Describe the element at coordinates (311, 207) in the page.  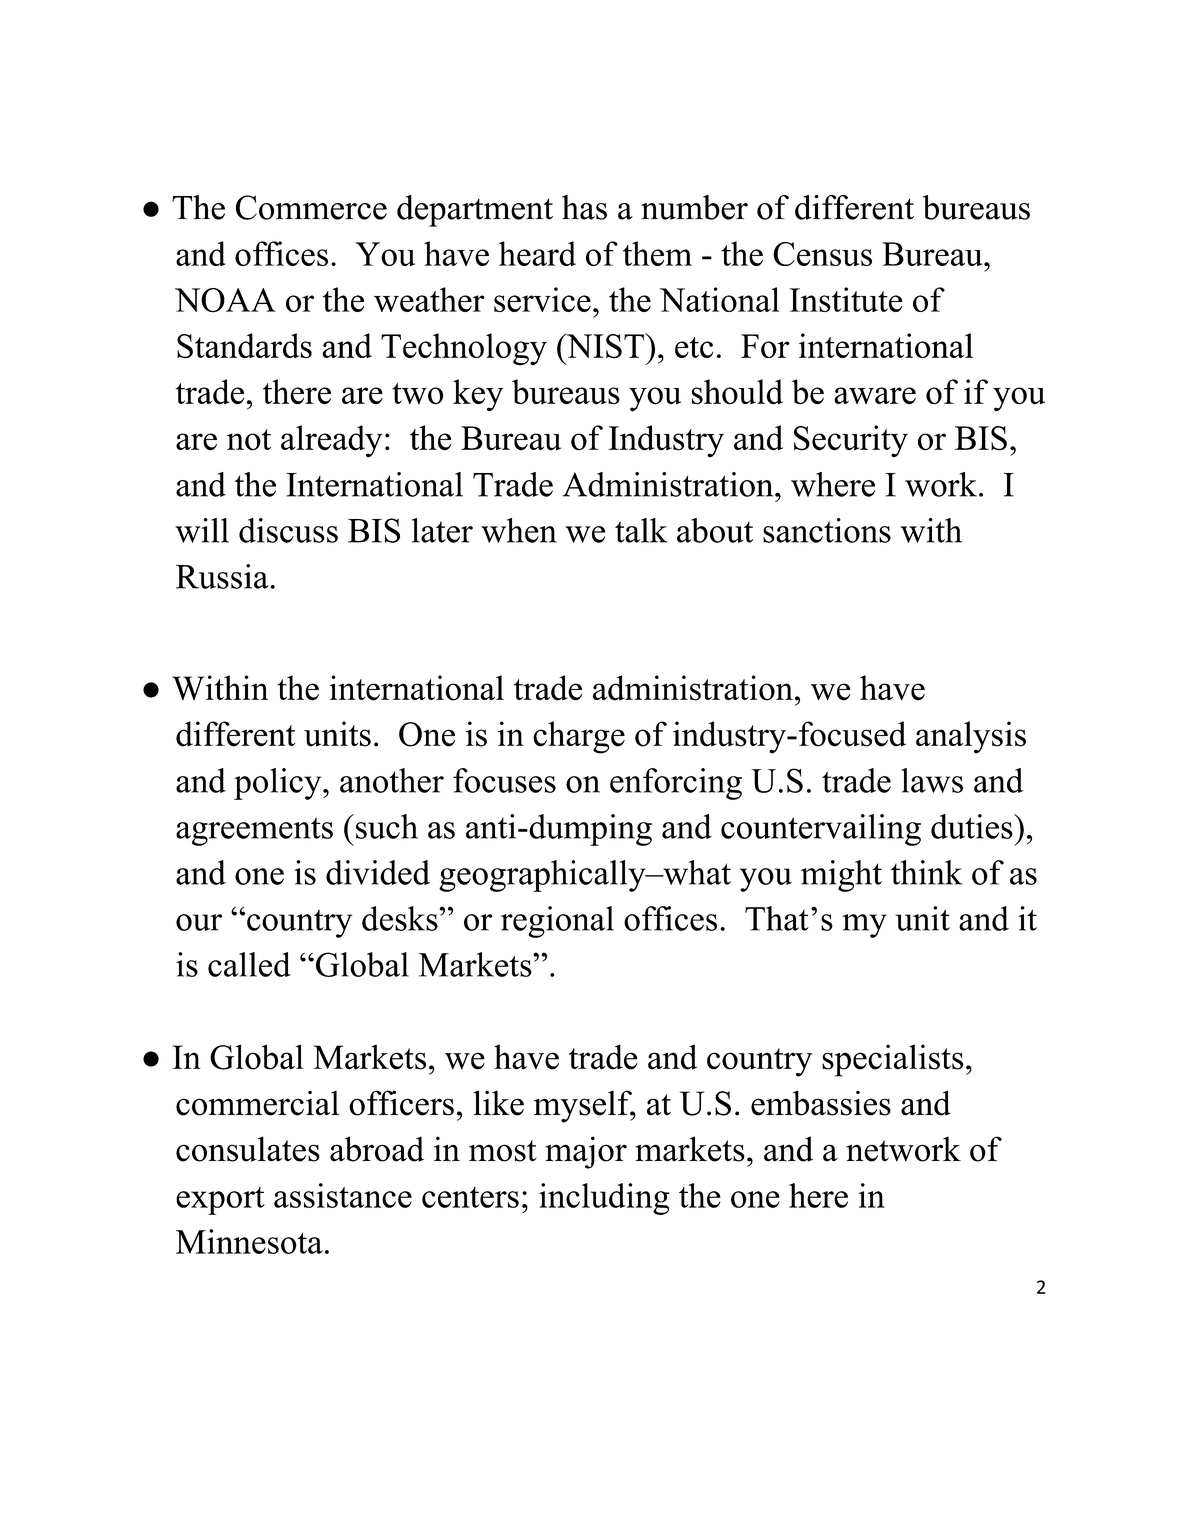
I see `Commerce` at that location.
